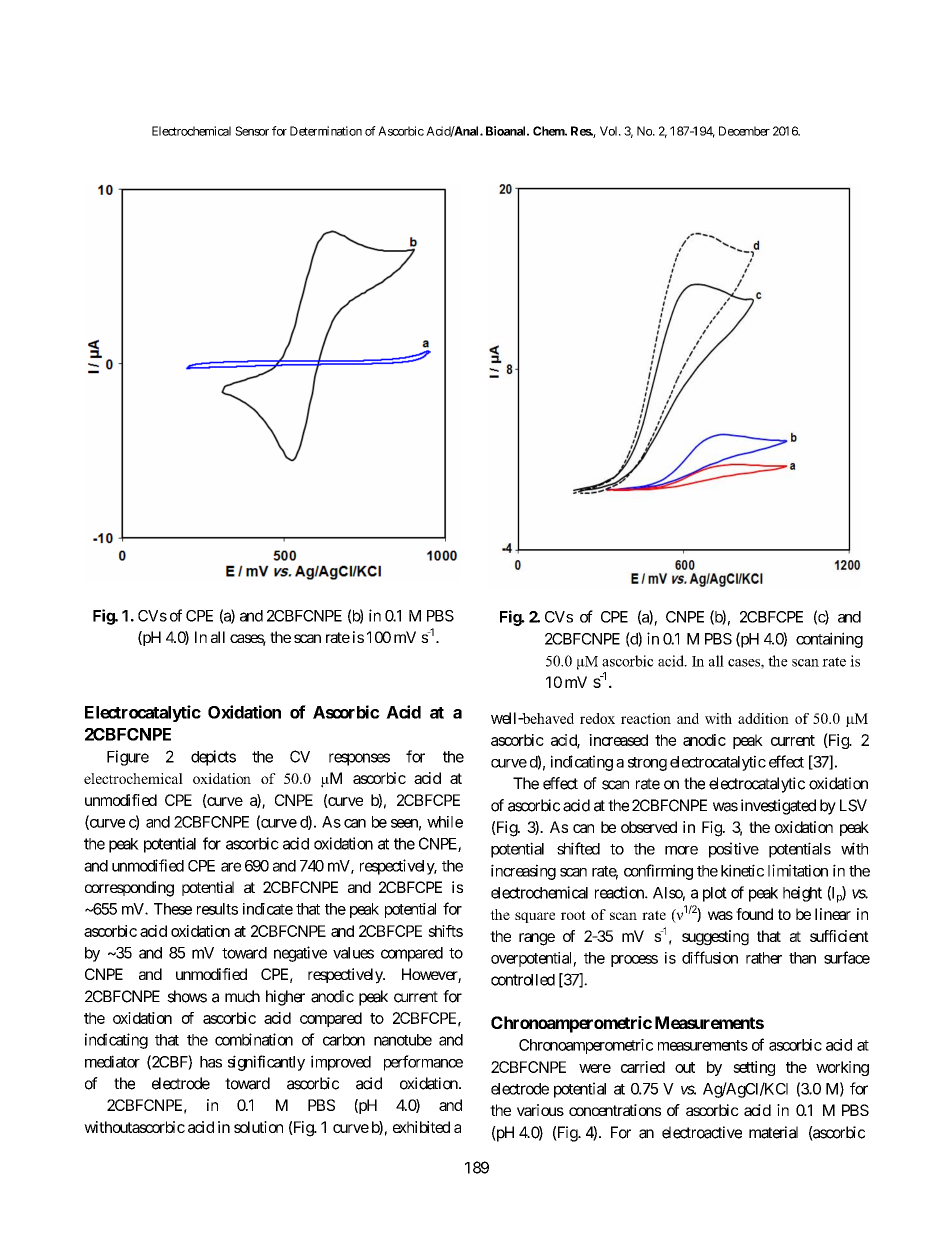  I want to click on Sensor, so click(252, 131).
